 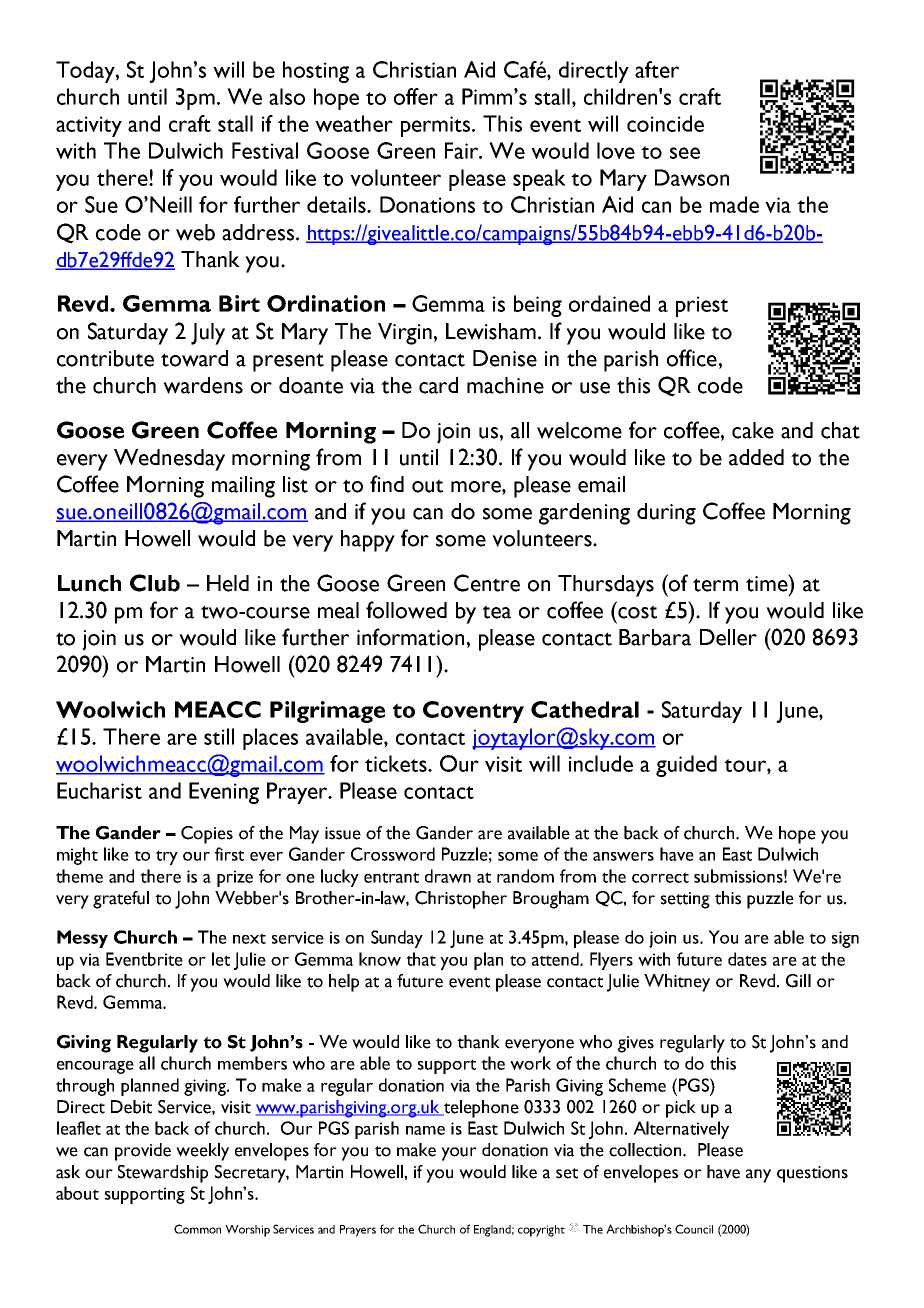 What do you see at coordinates (459, 1154) in the image?
I see `your` at bounding box center [459, 1154].
